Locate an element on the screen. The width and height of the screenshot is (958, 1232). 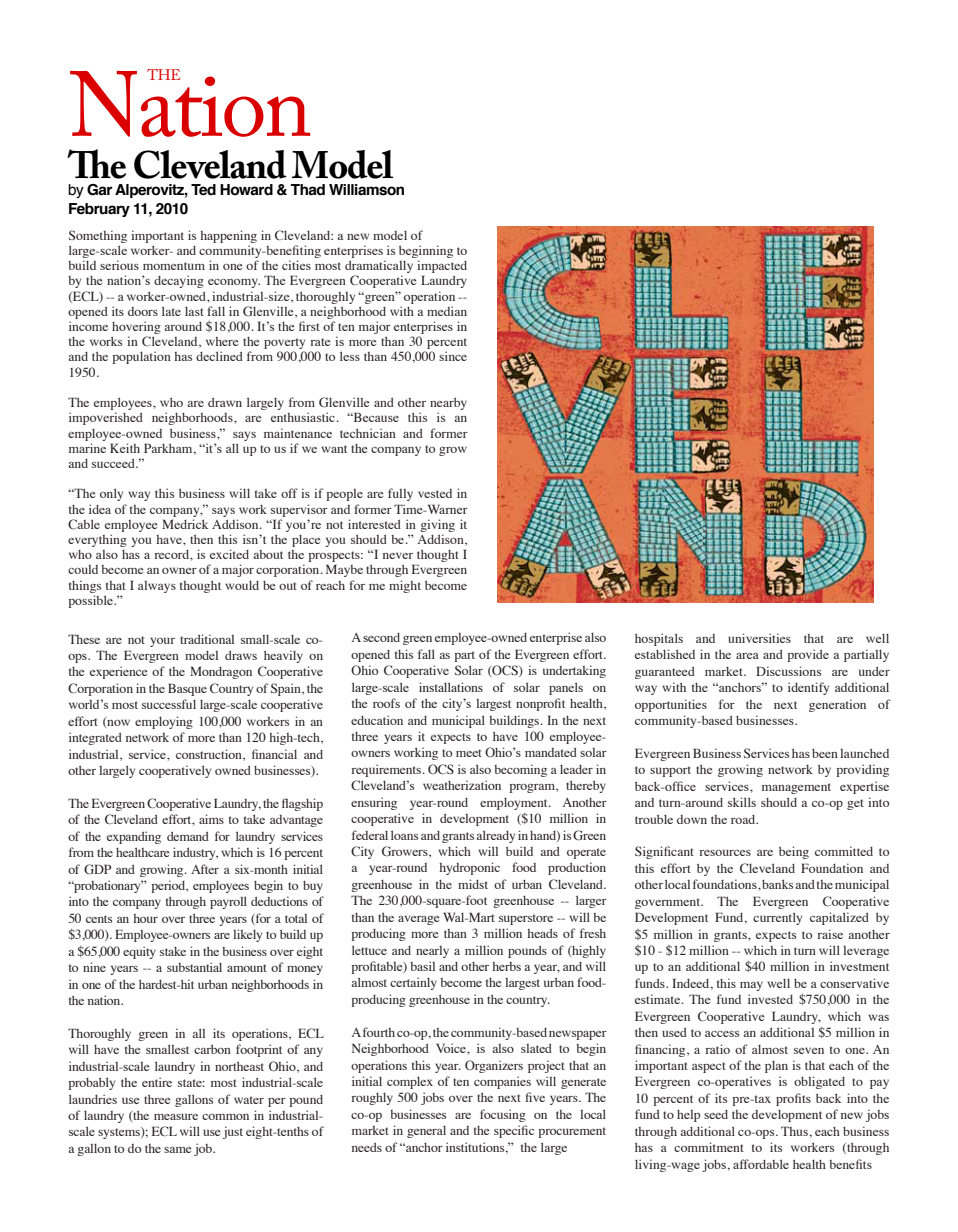
being is located at coordinates (794, 852).
